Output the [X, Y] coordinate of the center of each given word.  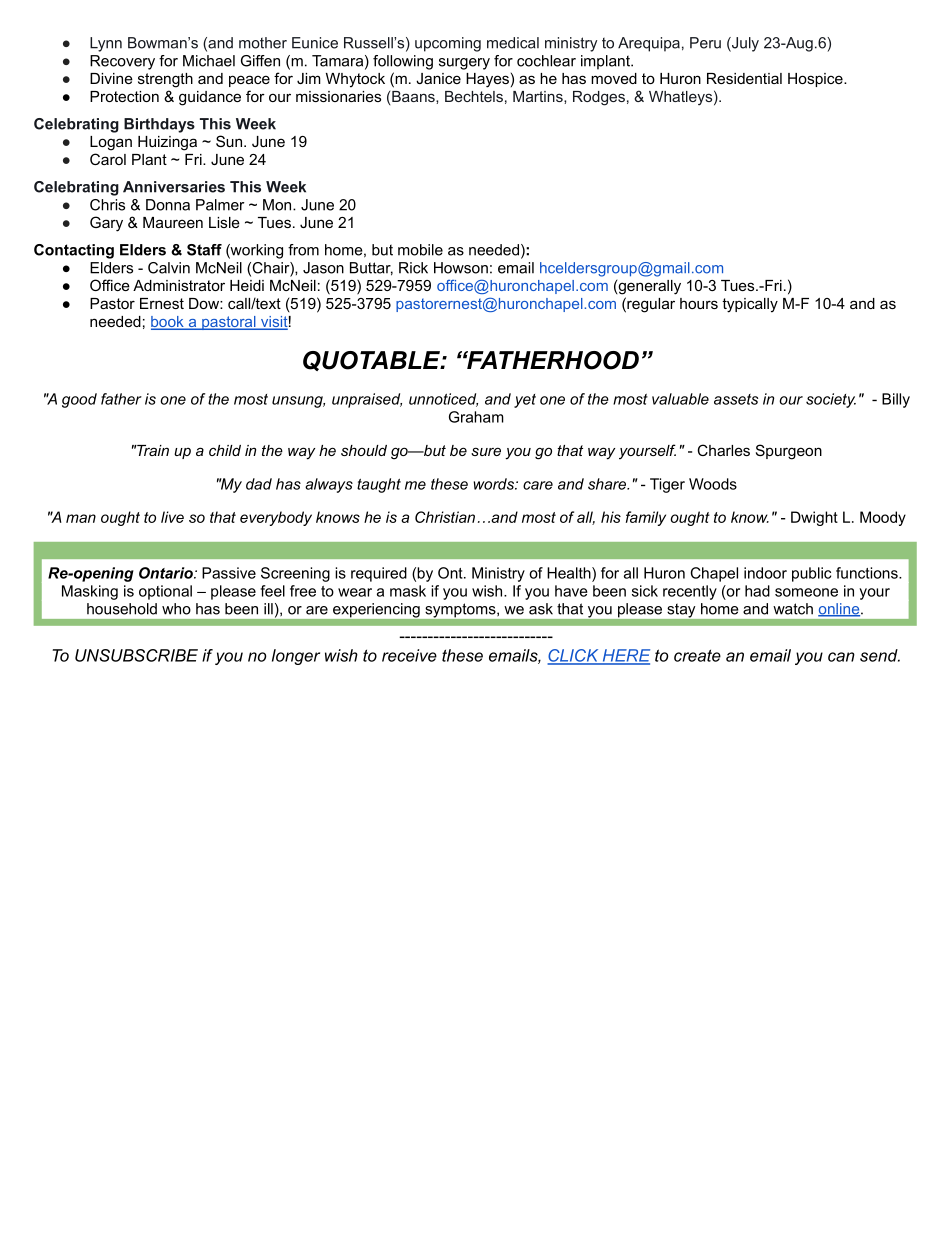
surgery [464, 64]
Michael [209, 61]
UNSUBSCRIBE [136, 655]
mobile [420, 250]
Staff [204, 250]
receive [409, 655]
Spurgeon [789, 452]
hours [699, 303]
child [225, 450]
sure [486, 451]
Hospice [816, 80]
